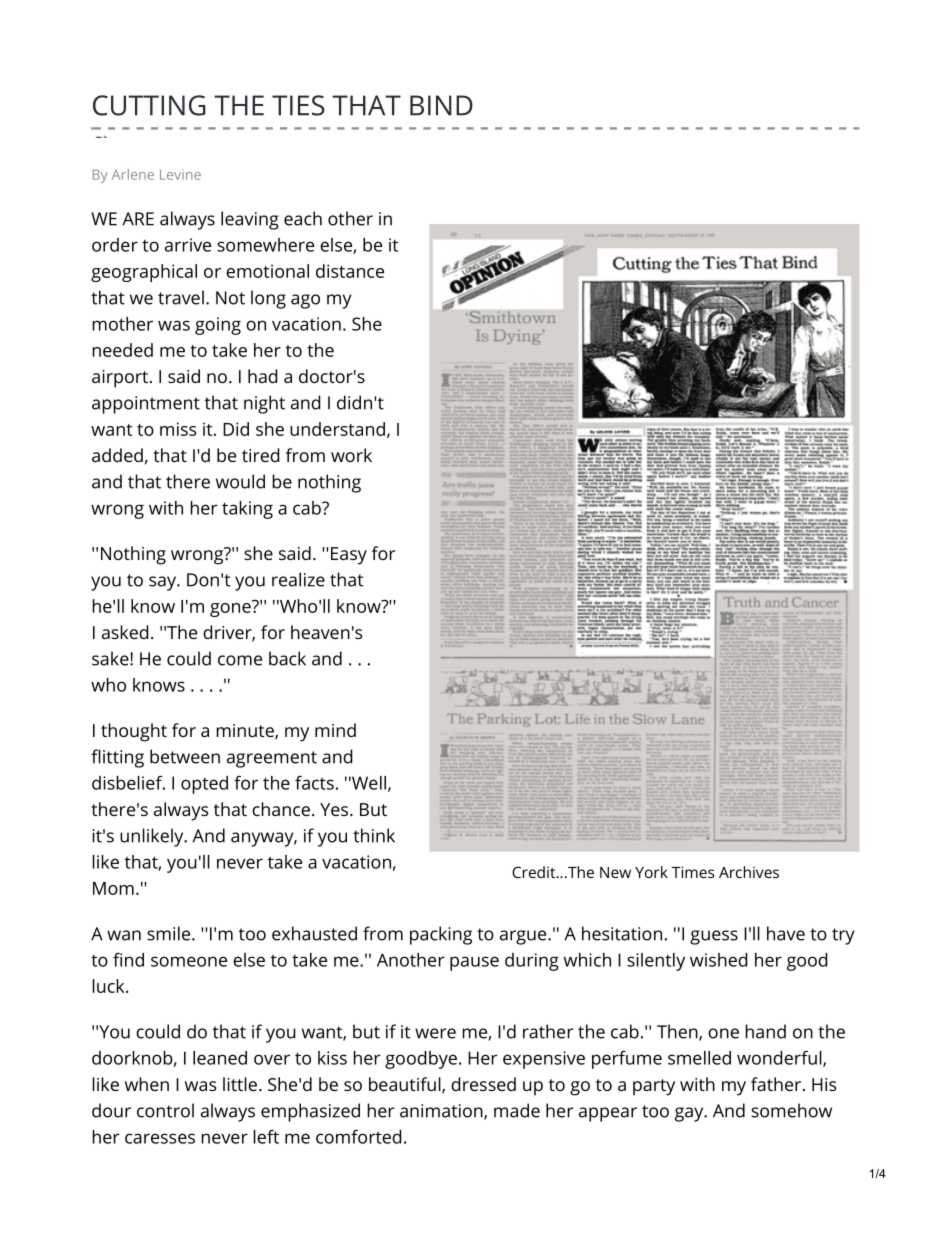 Image resolution: width=952 pixels, height=1233 pixels. I want to click on each, so click(303, 218).
